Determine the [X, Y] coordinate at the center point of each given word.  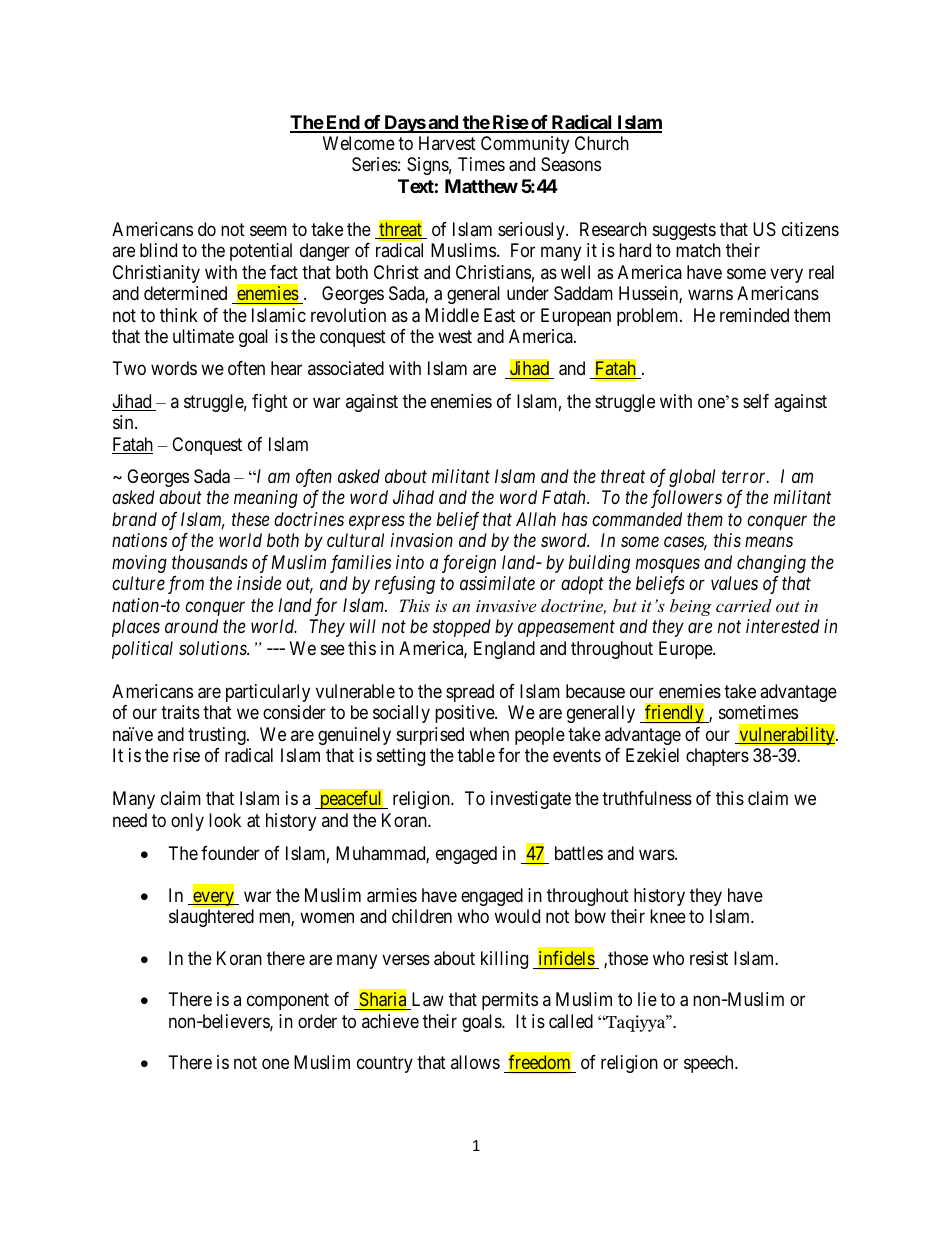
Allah [536, 519]
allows [475, 1062]
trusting [218, 736]
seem [268, 230]
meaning [266, 499]
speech [710, 1064]
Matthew [481, 186]
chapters [717, 757]
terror [745, 477]
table [476, 755]
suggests [684, 231]
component [288, 1002]
